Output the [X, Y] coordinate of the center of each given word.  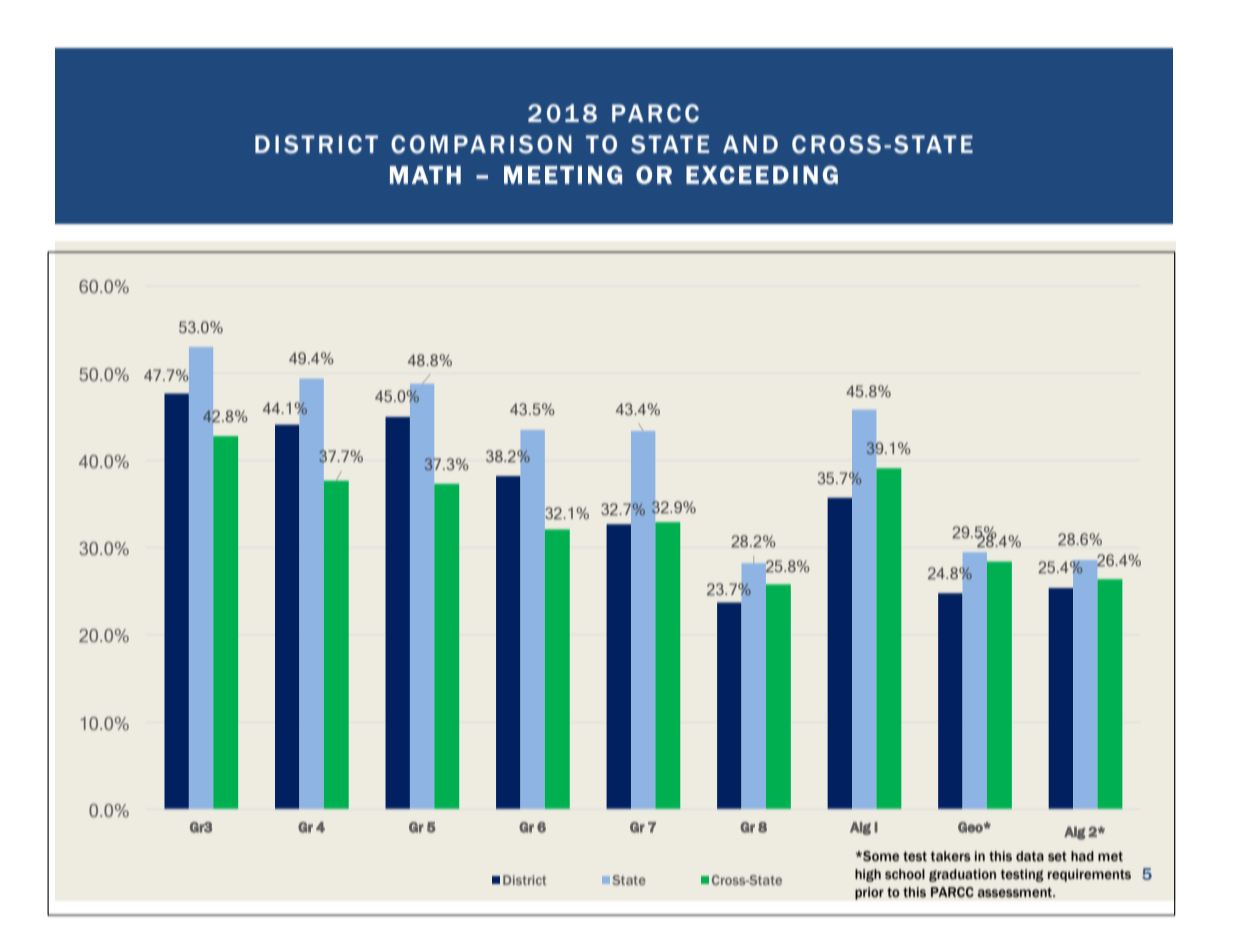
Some [880, 856]
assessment [1016, 893]
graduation [962, 875]
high [868, 875]
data [1030, 856]
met [1110, 857]
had [1082, 856]
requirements [1089, 875]
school [905, 874]
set [1057, 857]
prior [869, 893]
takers [950, 856]
